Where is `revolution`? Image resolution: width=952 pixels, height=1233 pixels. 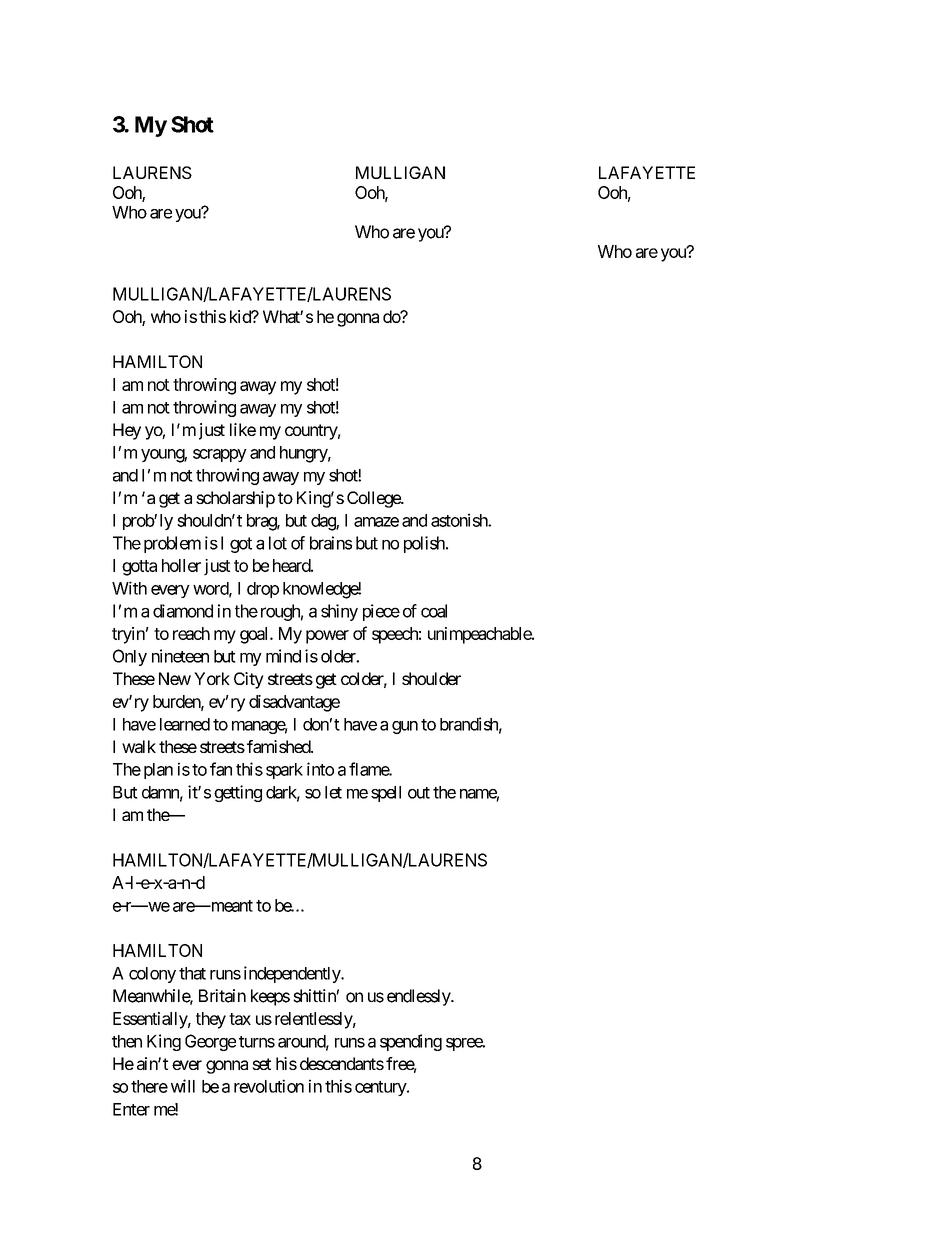
revolution is located at coordinates (269, 1086).
